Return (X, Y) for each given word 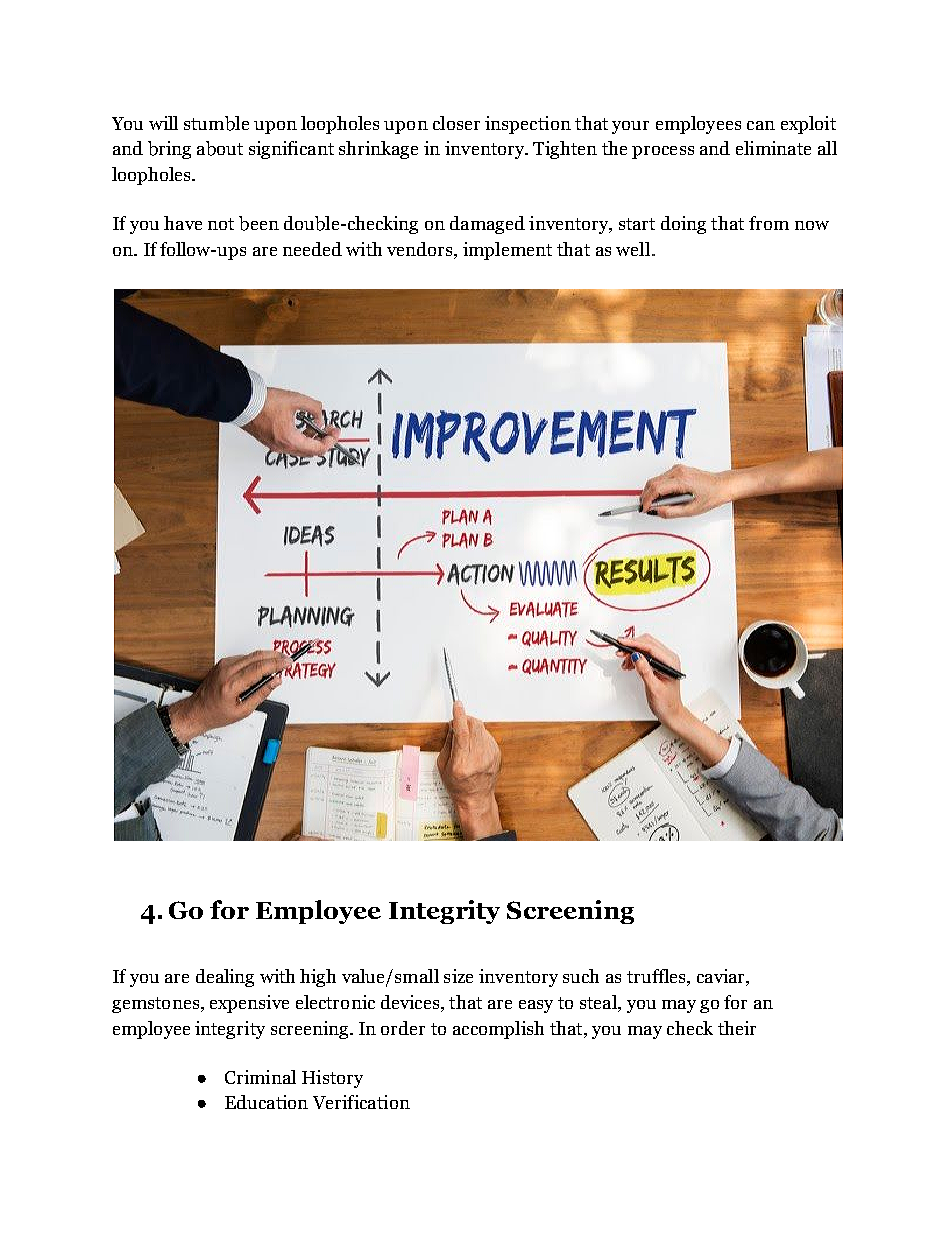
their (737, 1028)
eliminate (773, 148)
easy (536, 1006)
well (633, 249)
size (458, 976)
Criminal (260, 1077)
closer (456, 123)
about (220, 148)
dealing (225, 978)
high (318, 978)
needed (312, 249)
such (581, 976)
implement (507, 251)
